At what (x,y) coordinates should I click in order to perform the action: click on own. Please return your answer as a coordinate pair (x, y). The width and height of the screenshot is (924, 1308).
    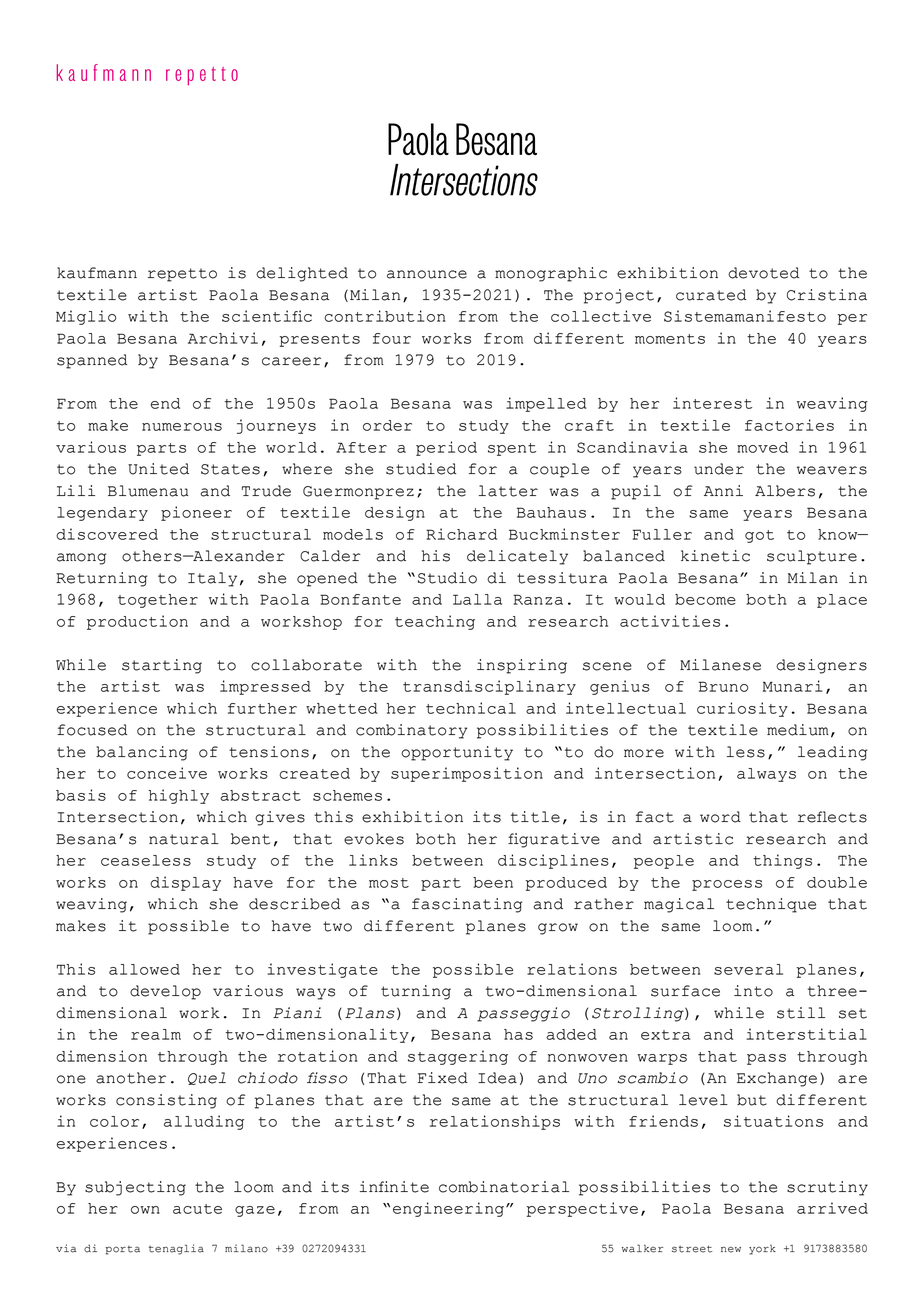
    Looking at the image, I should click on (145, 1210).
